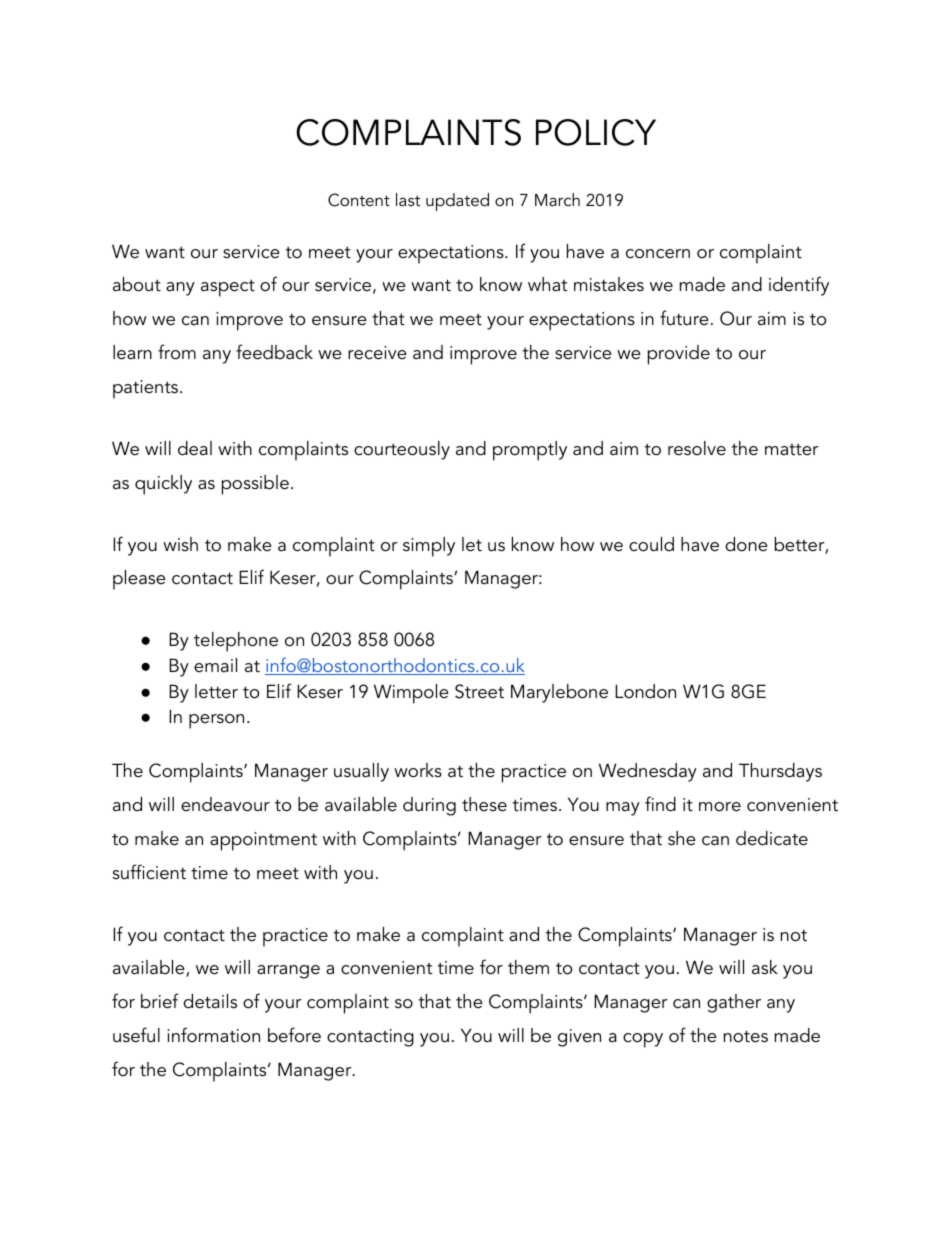 The image size is (952, 1233). I want to click on provide, so click(679, 355).
